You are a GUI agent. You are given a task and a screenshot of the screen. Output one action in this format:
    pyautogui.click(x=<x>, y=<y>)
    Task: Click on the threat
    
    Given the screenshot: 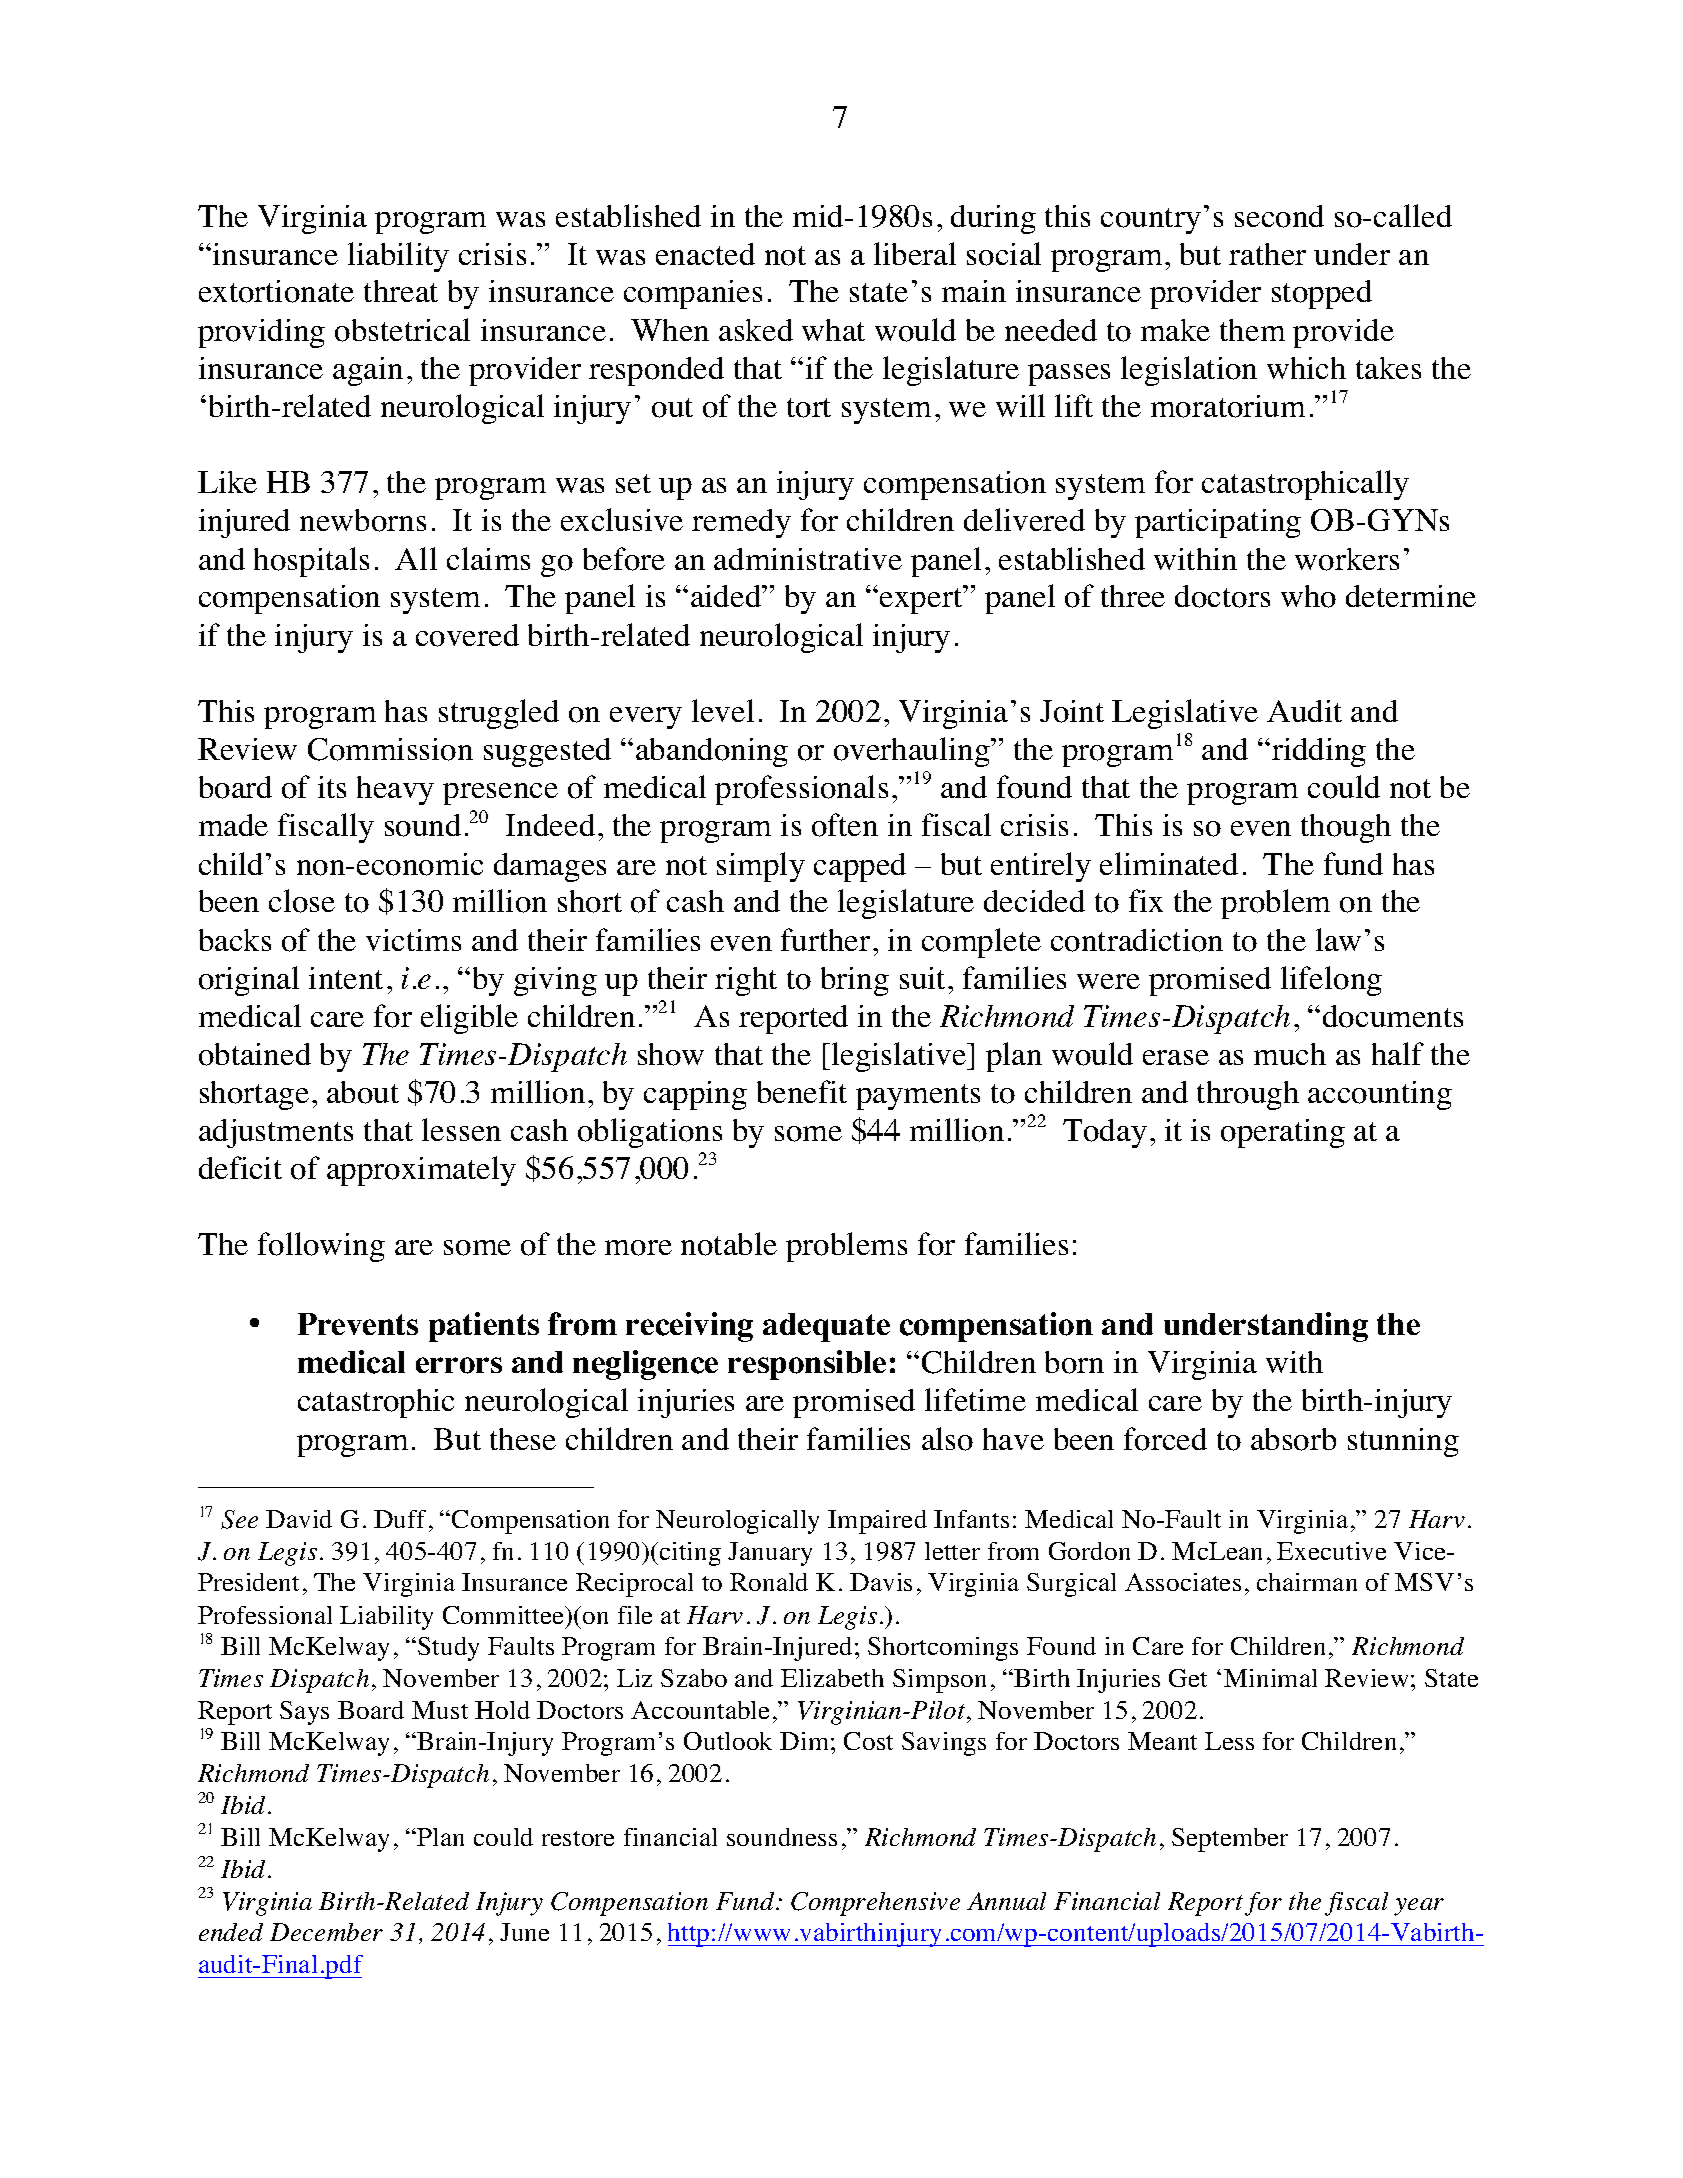 What is the action you would take?
    pyautogui.click(x=401, y=291)
